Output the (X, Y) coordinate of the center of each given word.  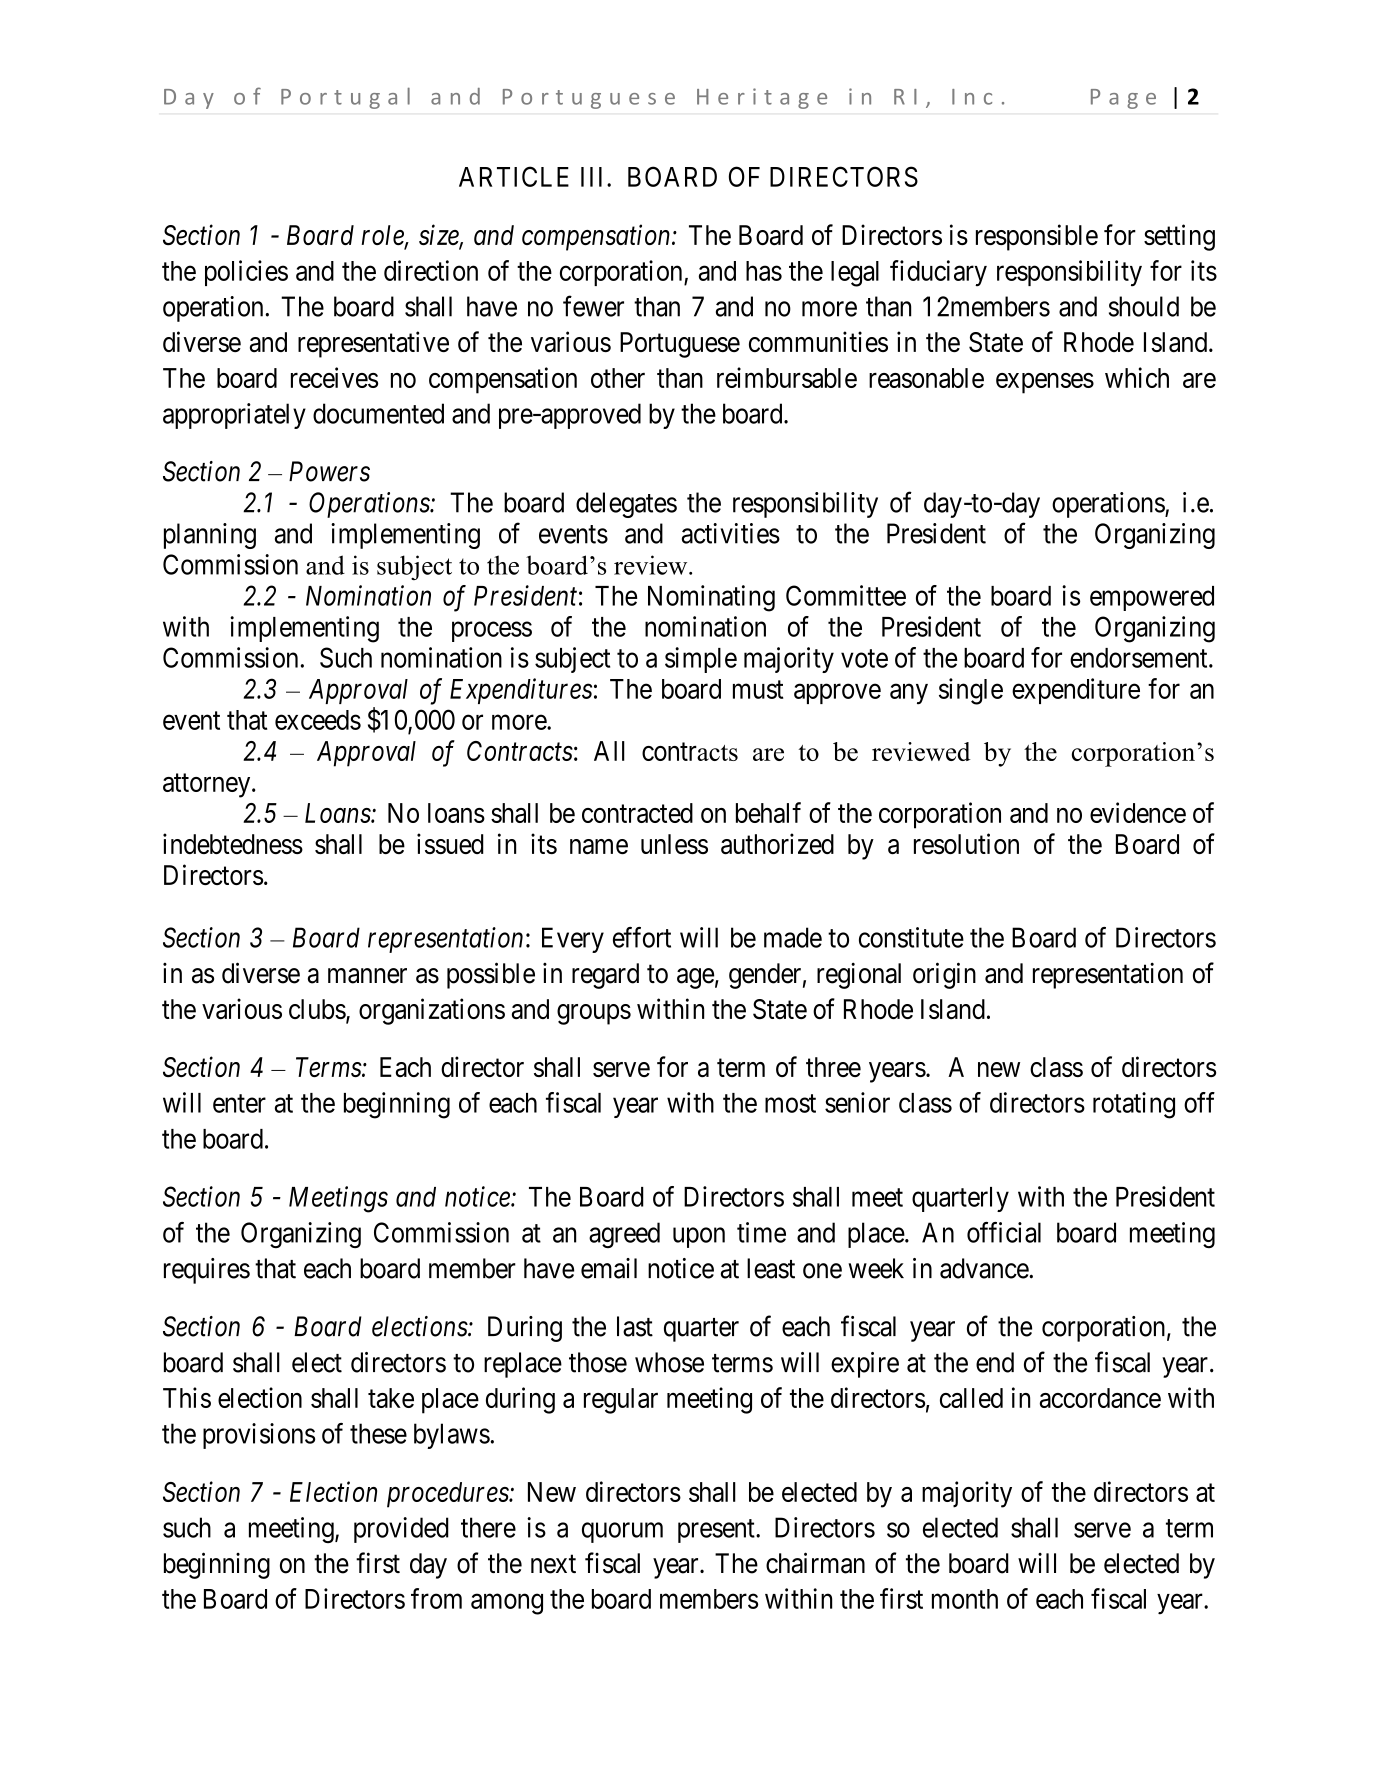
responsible (1037, 237)
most (790, 1103)
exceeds (318, 720)
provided (401, 1530)
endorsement (1140, 658)
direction (431, 270)
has (764, 271)
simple (701, 660)
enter (239, 1103)
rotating (1134, 1105)
